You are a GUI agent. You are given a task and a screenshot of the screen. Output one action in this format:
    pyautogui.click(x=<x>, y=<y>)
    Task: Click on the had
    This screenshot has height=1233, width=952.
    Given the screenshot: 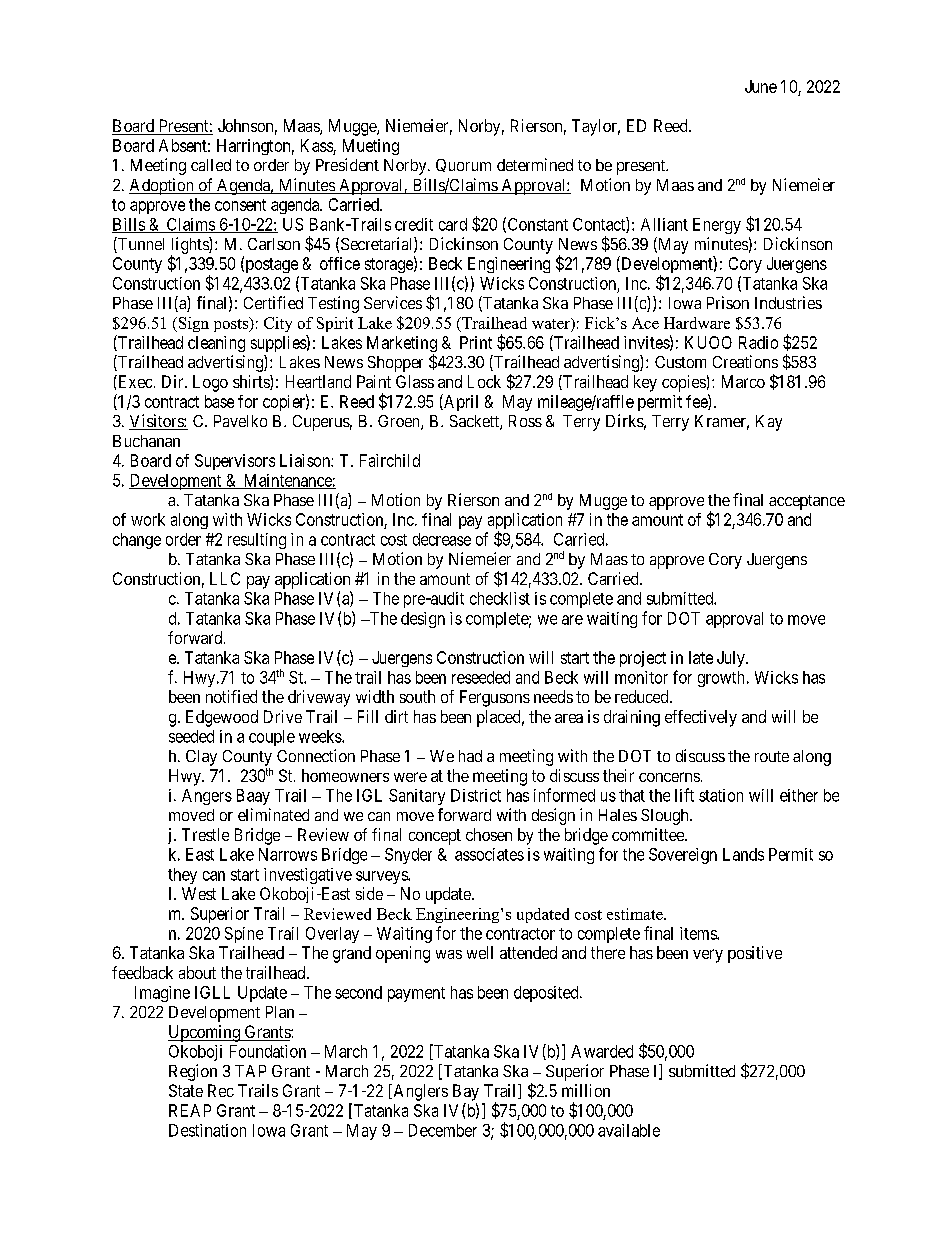 What is the action you would take?
    pyautogui.click(x=470, y=756)
